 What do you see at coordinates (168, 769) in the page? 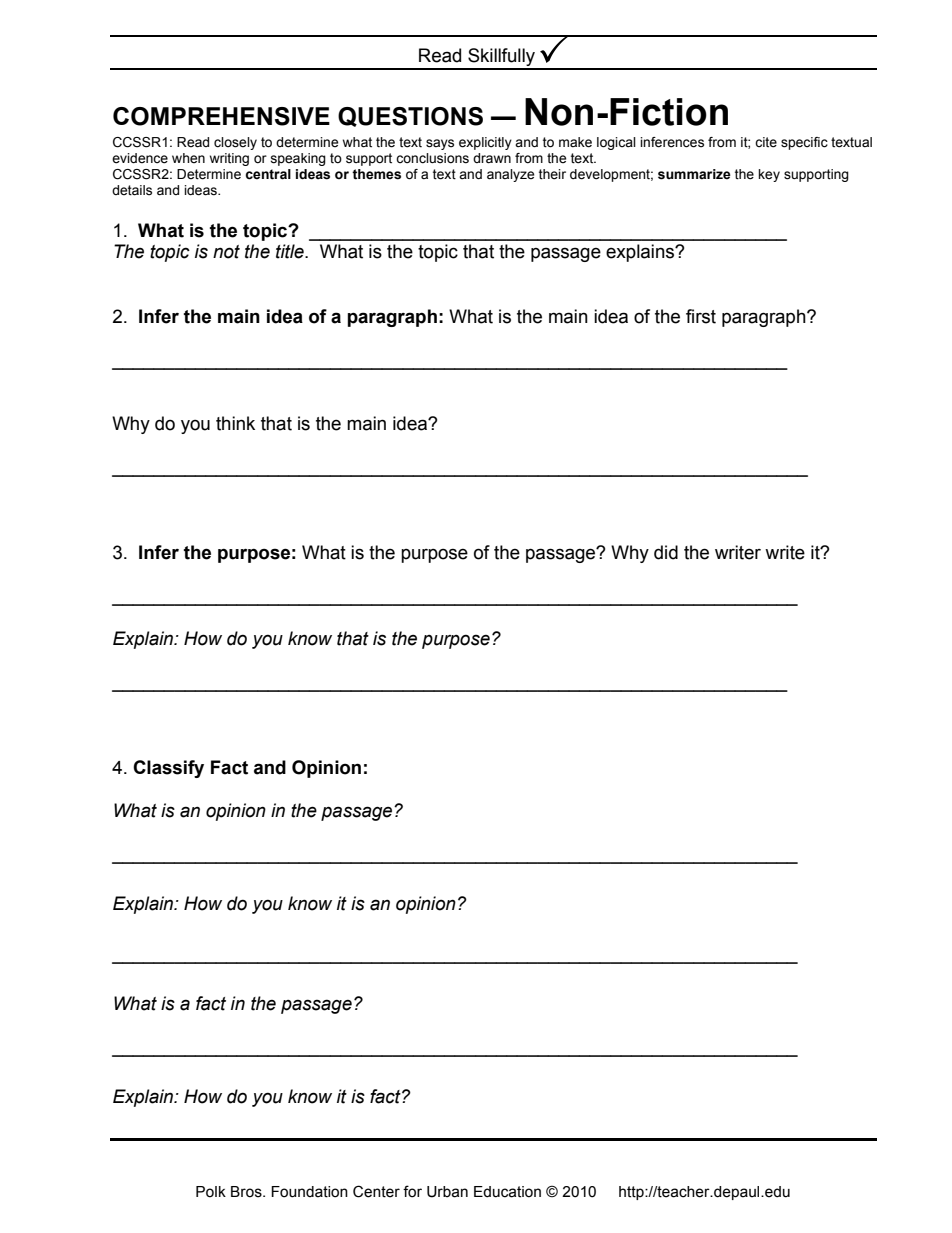
I see `Classify` at bounding box center [168, 769].
